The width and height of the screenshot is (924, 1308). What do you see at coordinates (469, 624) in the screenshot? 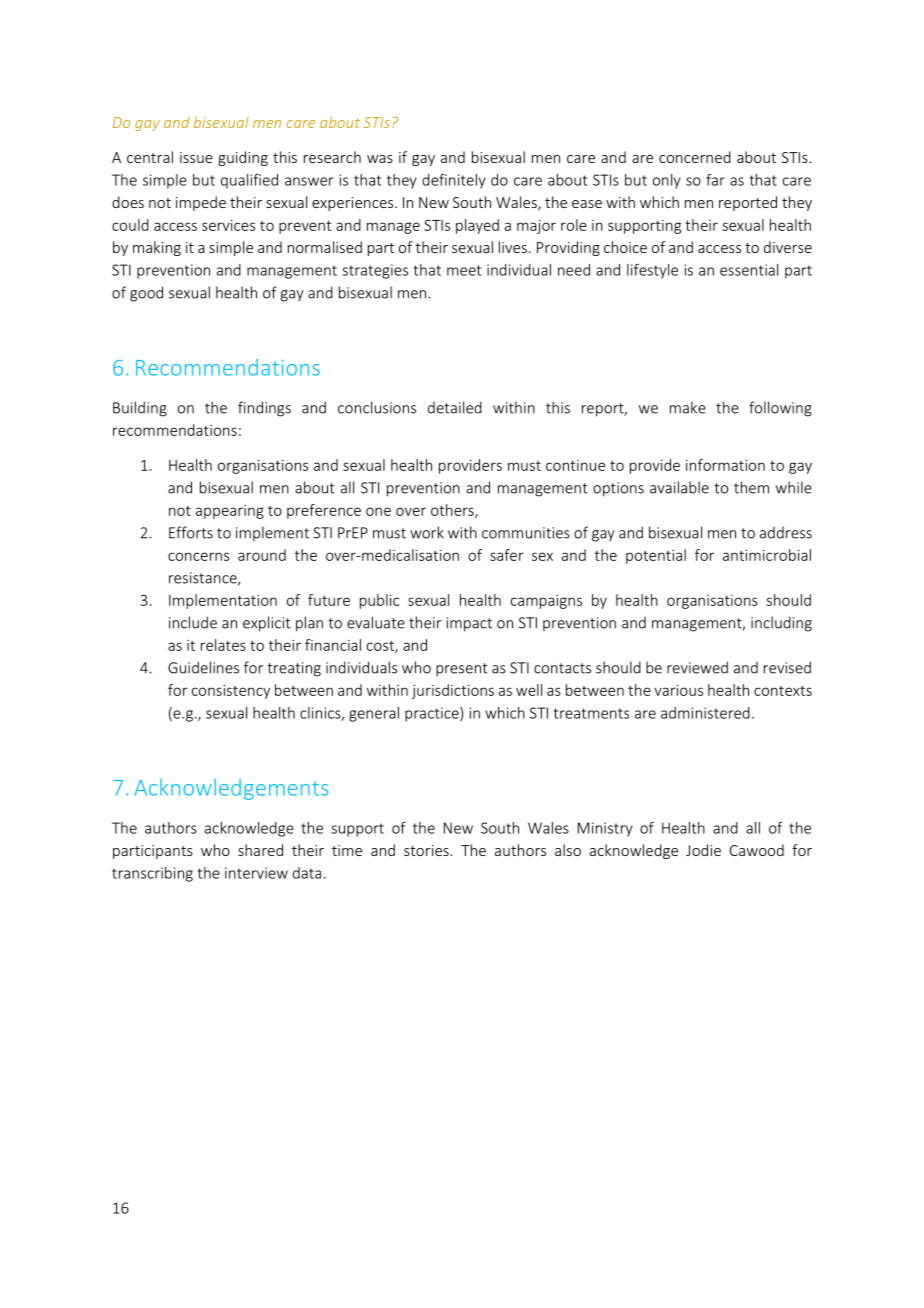
I see `impact` at bounding box center [469, 624].
